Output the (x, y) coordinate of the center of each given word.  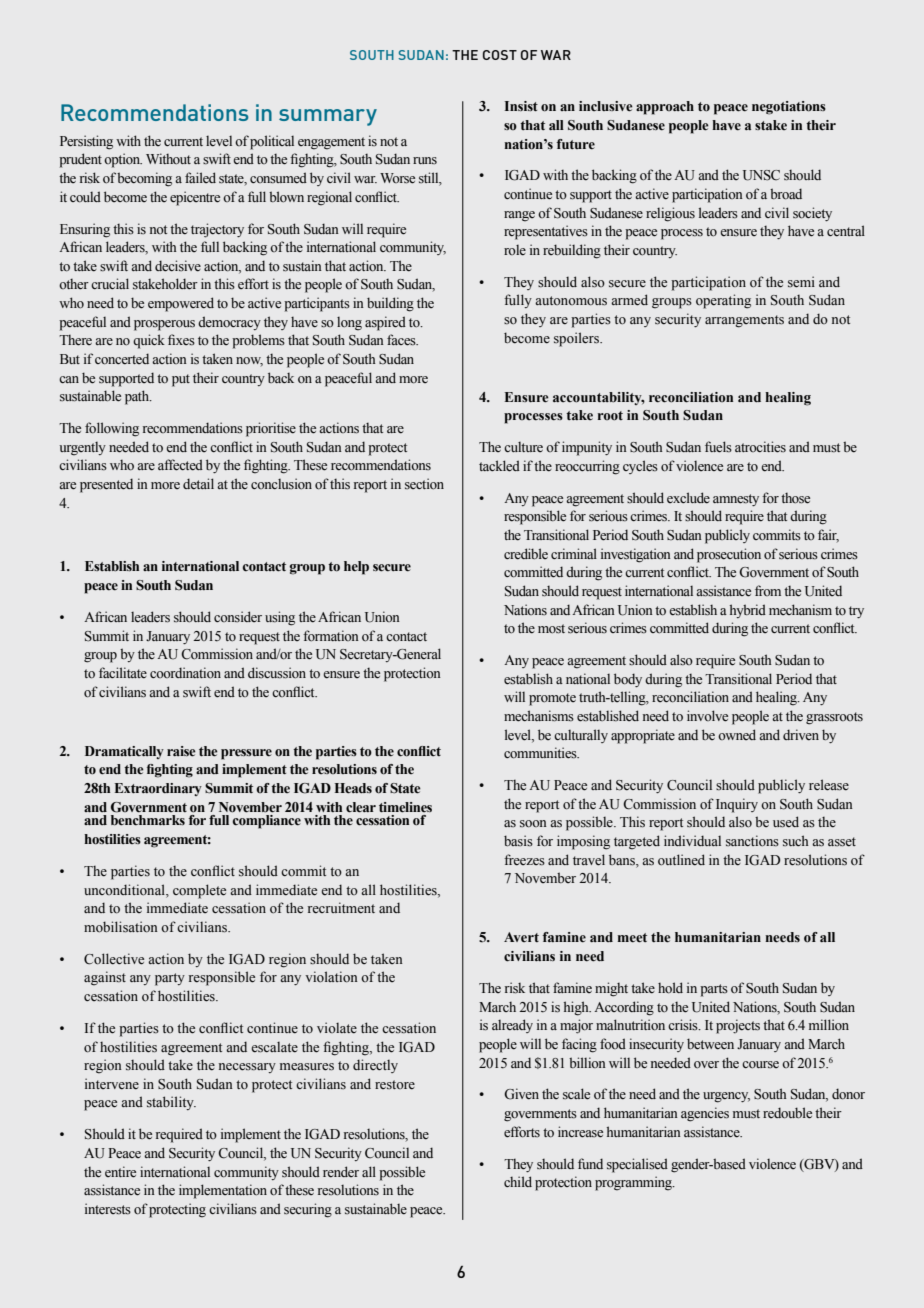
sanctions (752, 841)
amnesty (736, 500)
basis (518, 841)
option (123, 160)
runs (425, 161)
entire (120, 1172)
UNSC (761, 175)
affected (180, 465)
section (424, 484)
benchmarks (148, 820)
